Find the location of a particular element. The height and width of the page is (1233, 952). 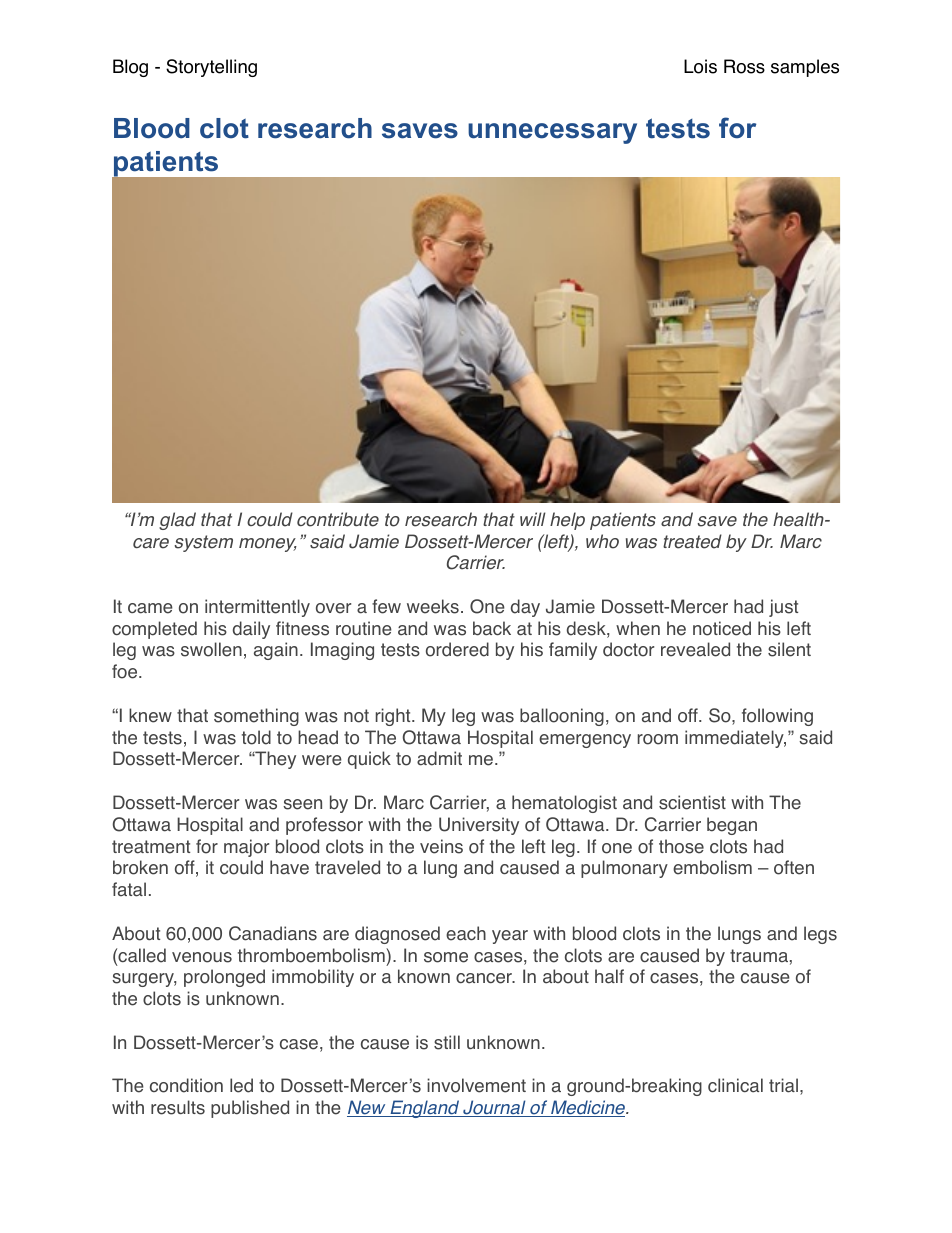

just is located at coordinates (783, 608).
